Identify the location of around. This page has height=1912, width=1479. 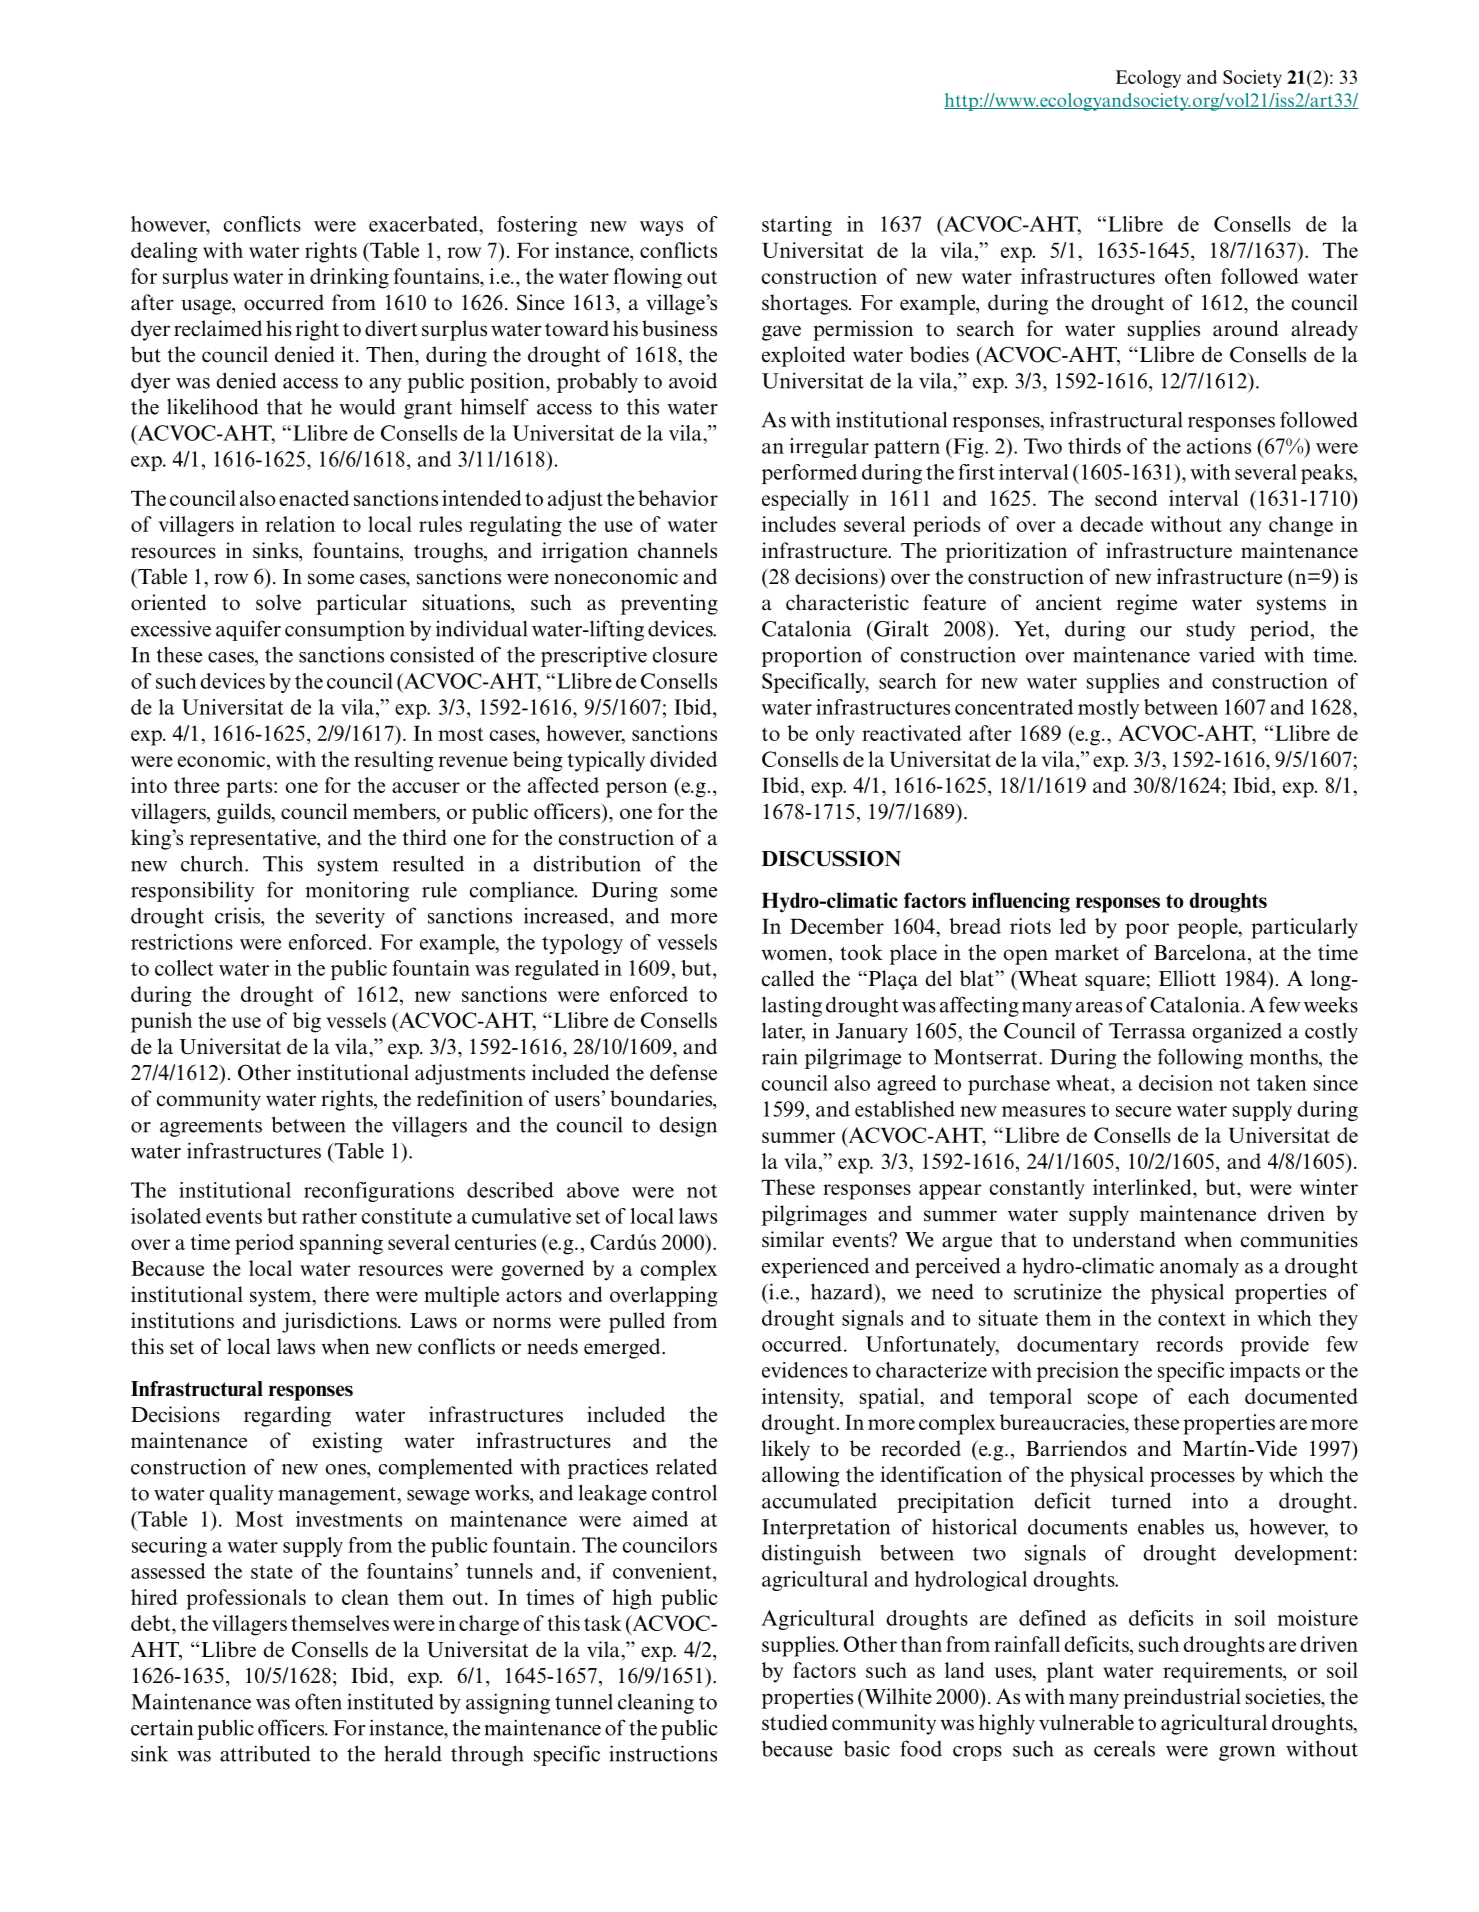
(1245, 328).
